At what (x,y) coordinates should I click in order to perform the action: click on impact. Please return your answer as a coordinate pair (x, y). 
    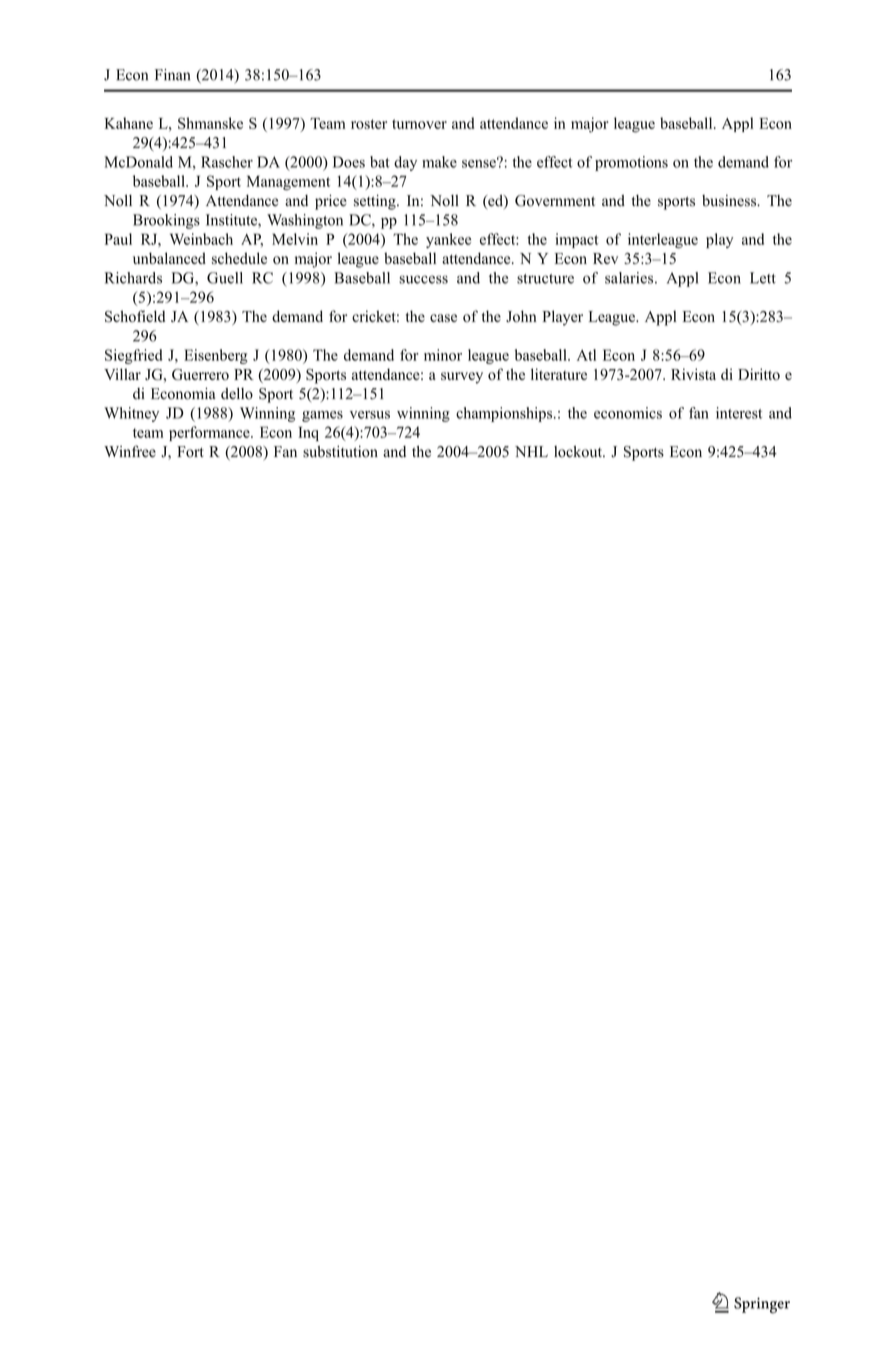
    Looking at the image, I should click on (577, 240).
